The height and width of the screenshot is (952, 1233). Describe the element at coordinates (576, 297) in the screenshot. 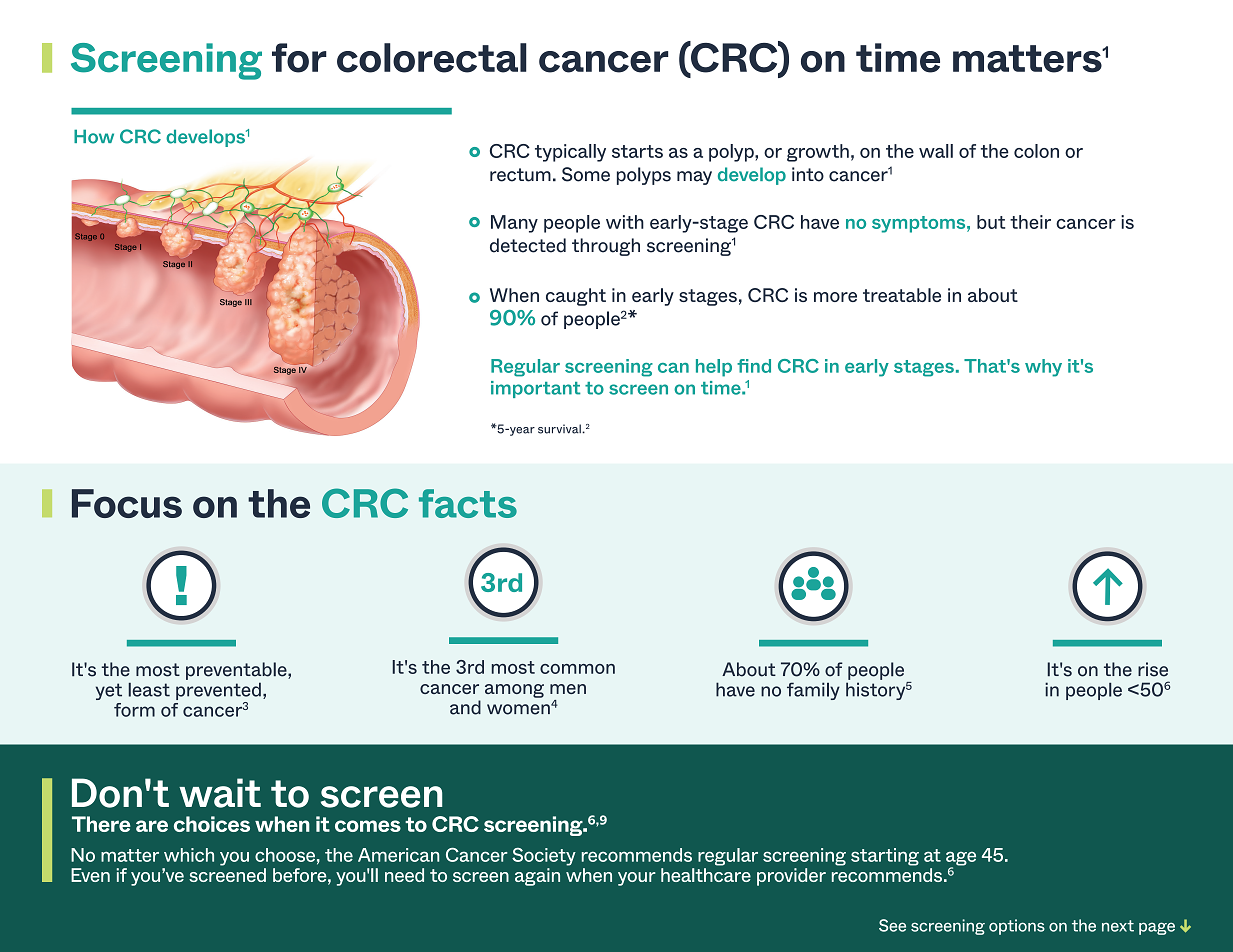

I see `caught` at that location.
